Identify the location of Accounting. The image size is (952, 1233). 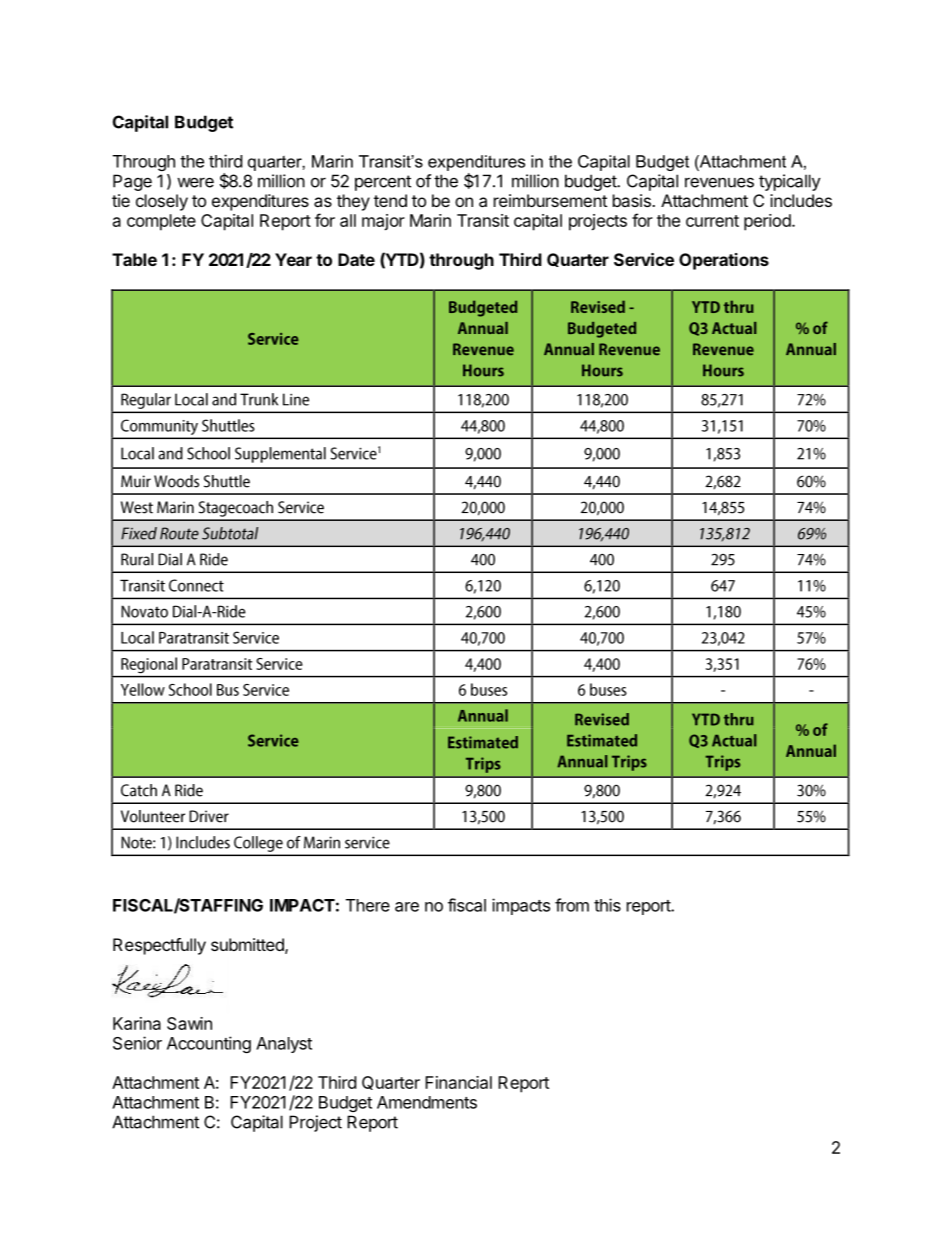
(209, 1044).
